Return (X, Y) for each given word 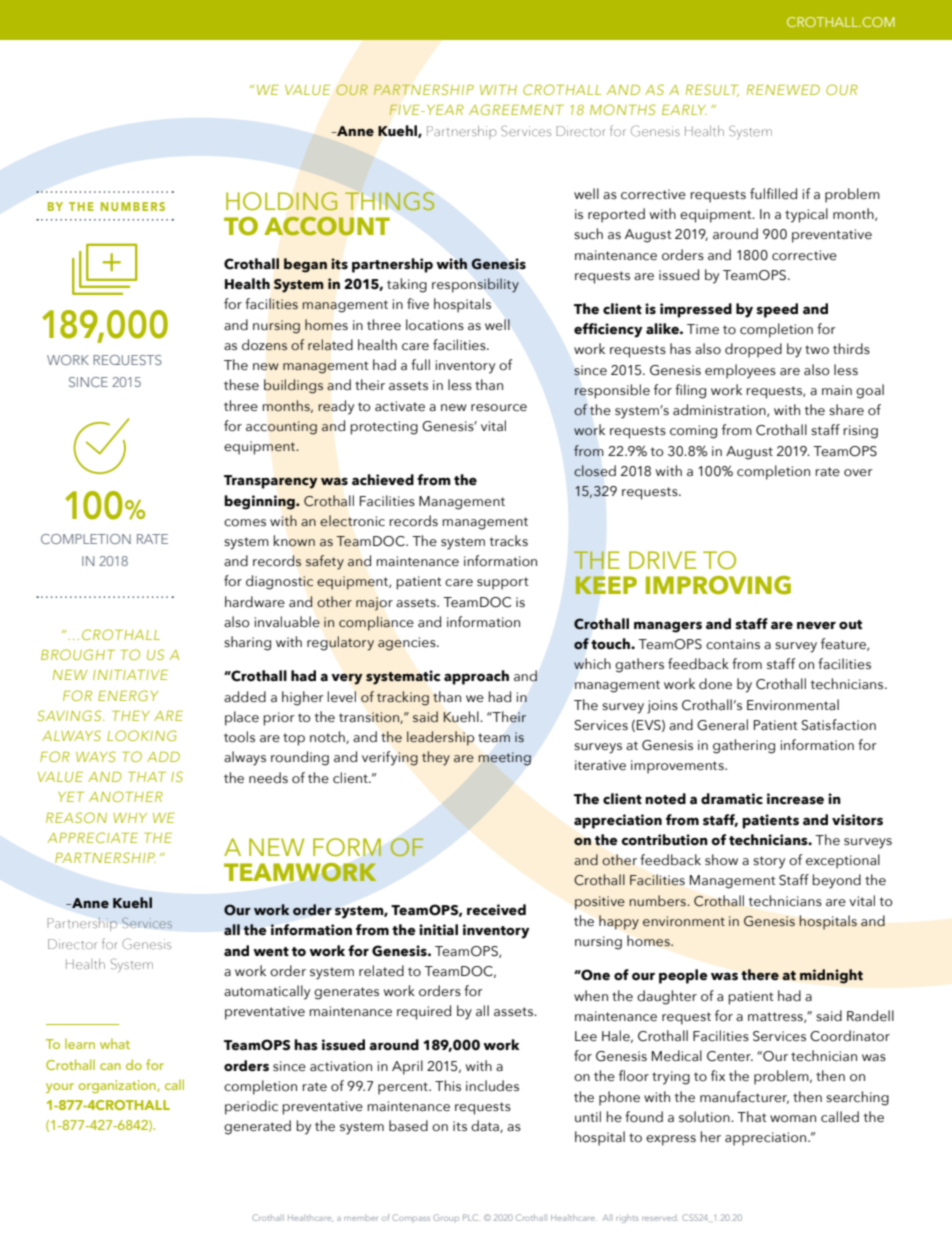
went (271, 952)
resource (499, 408)
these (241, 385)
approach (476, 677)
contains (733, 644)
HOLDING (281, 201)
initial (438, 930)
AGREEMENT (516, 109)
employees (740, 371)
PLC (470, 1217)
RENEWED (783, 90)
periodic (251, 1107)
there (760, 974)
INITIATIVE (130, 675)
